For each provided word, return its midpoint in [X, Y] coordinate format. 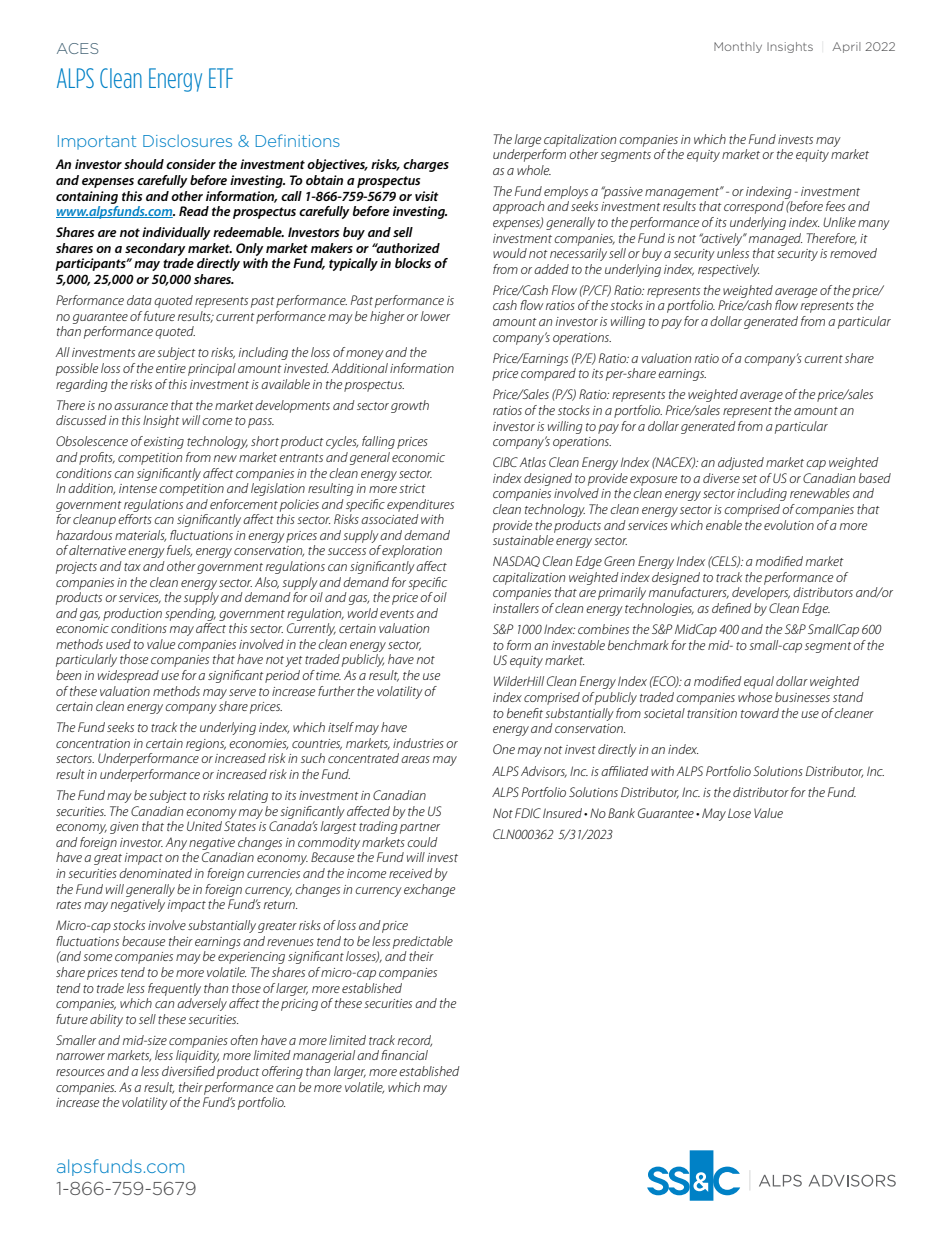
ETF [221, 78]
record [415, 1041]
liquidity [197, 1056]
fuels [179, 551]
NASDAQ [516, 561]
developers [761, 593]
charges [426, 165]
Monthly [738, 47]
